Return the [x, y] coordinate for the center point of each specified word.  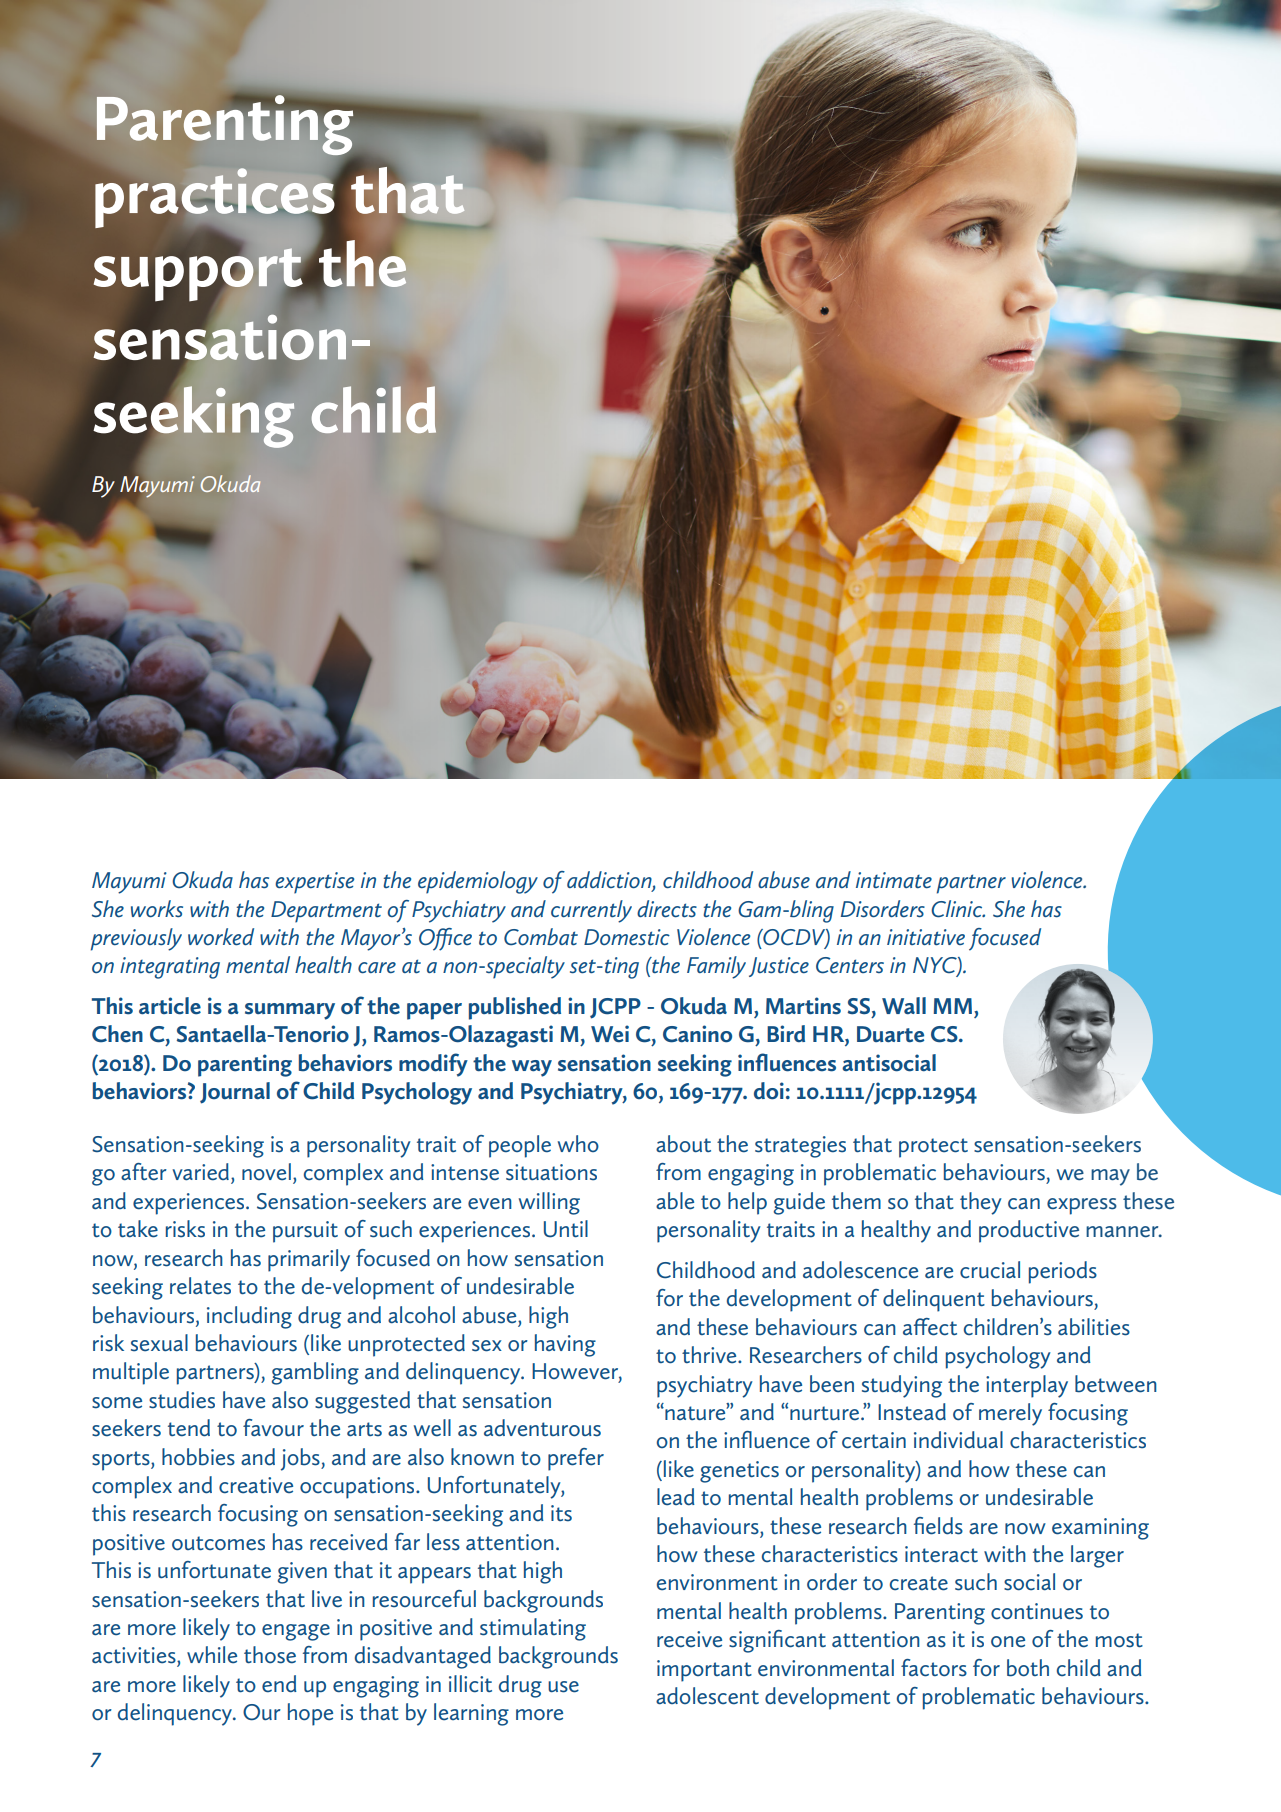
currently [591, 911]
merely [1010, 1414]
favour [273, 1428]
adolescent [707, 1696]
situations [551, 1172]
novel [266, 1172]
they [981, 1203]
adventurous [542, 1428]
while [212, 1655]
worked [221, 937]
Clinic [958, 909]
